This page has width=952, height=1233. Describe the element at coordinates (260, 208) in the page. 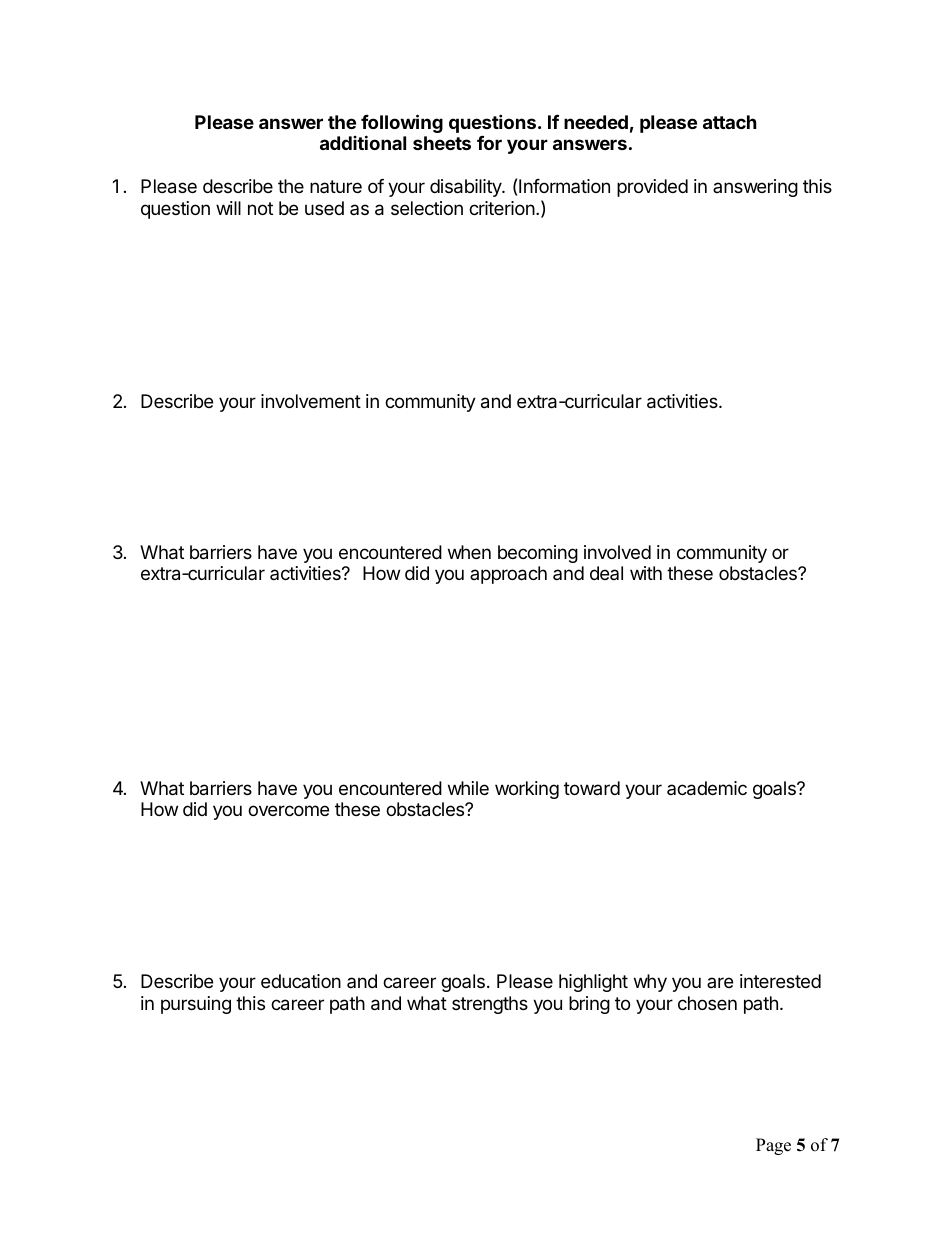

I see `not` at that location.
